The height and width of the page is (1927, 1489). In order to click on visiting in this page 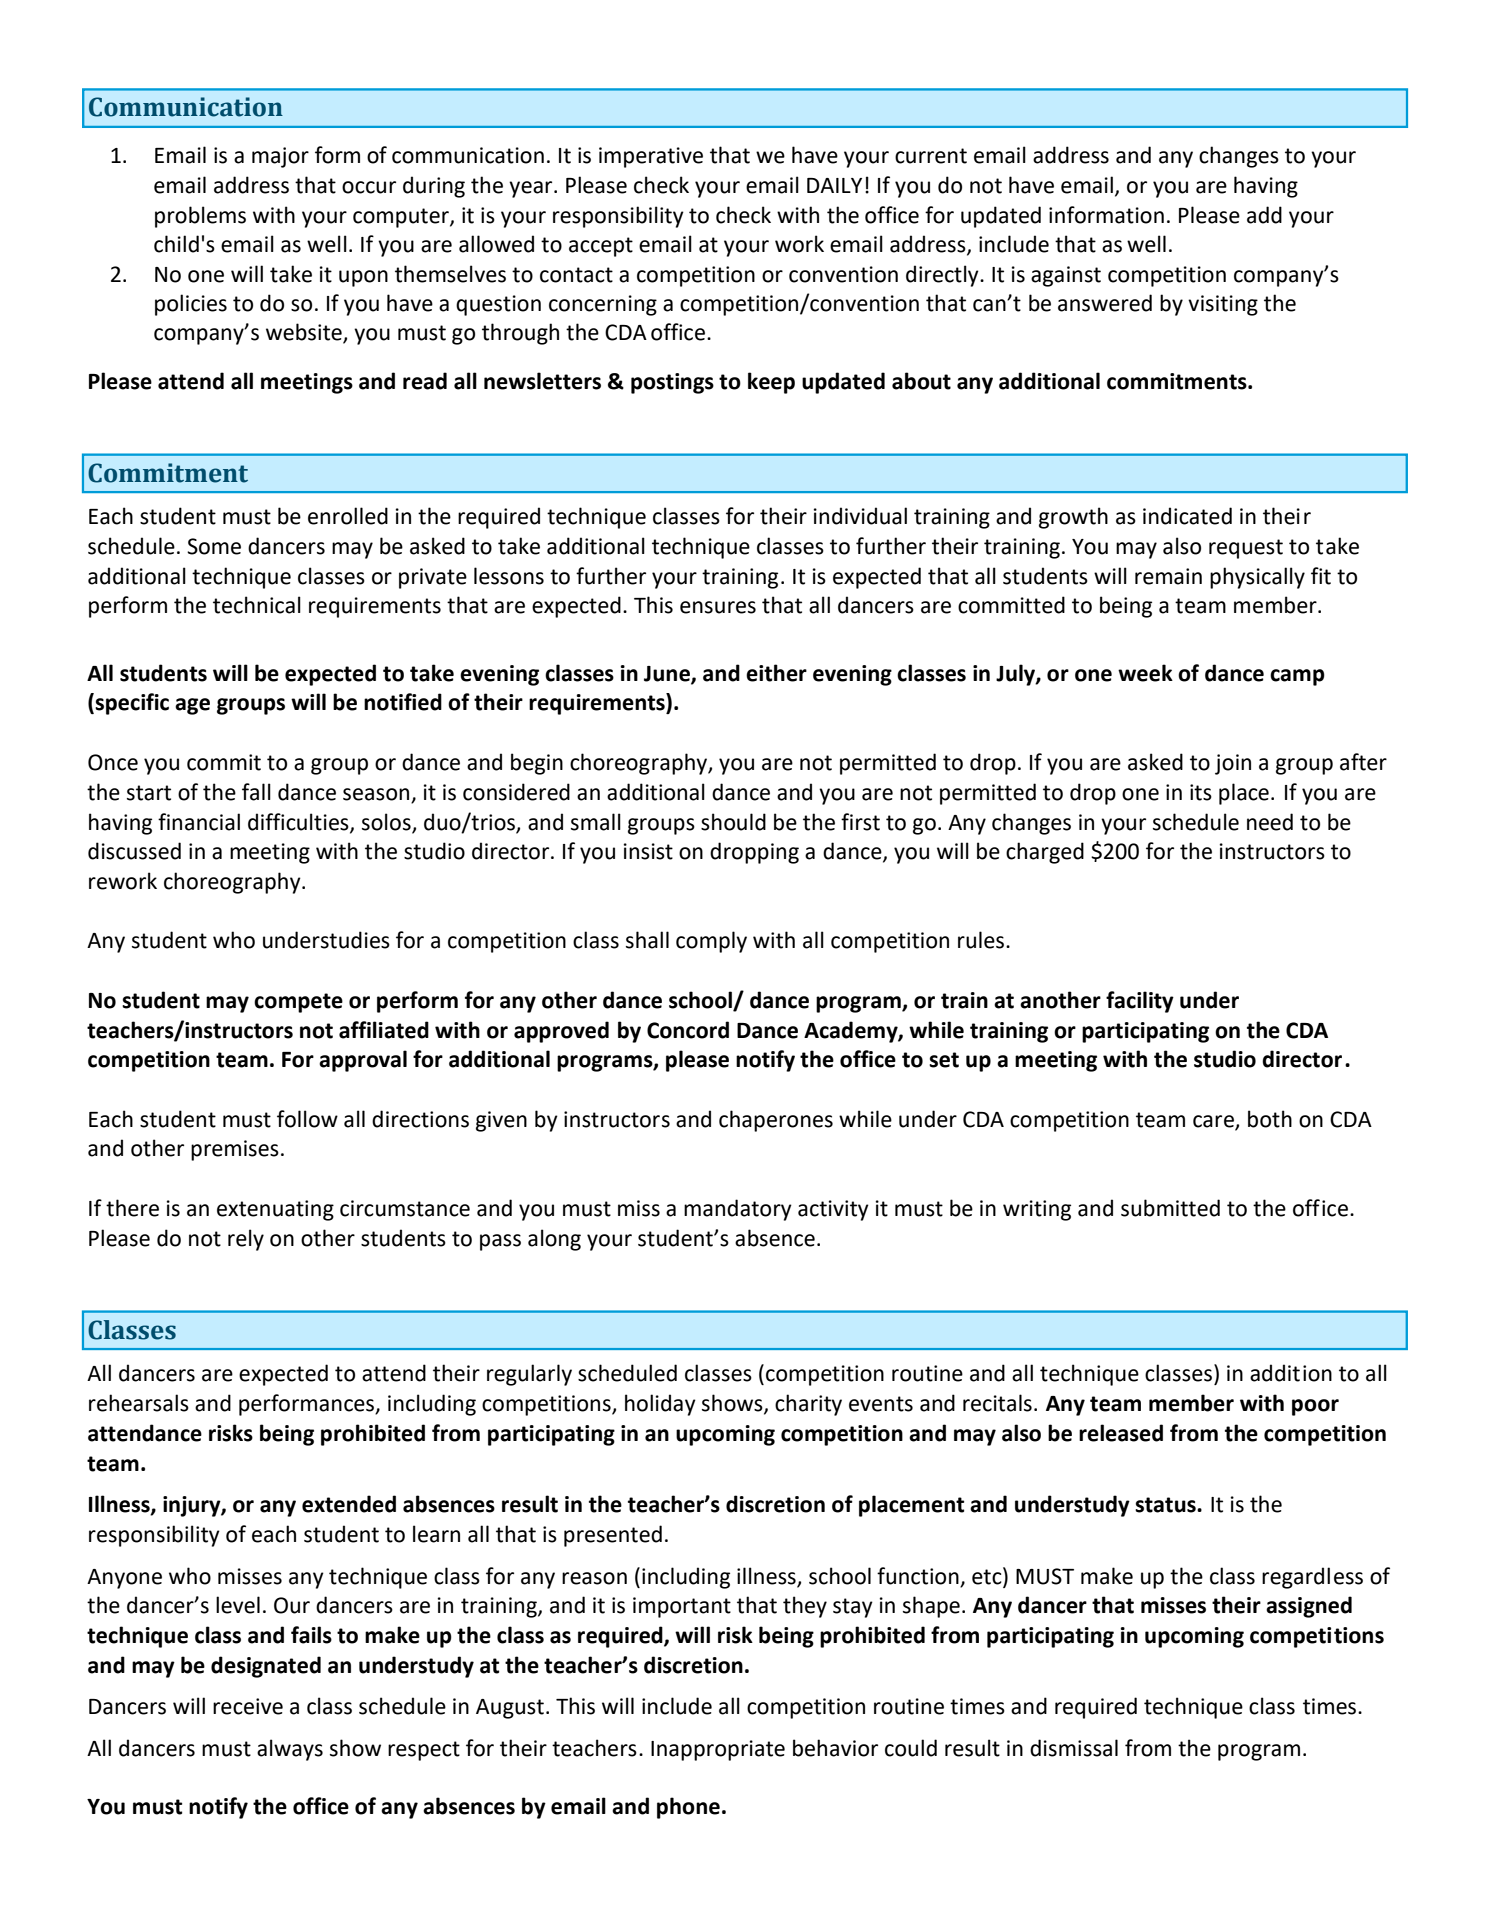, I will do `click(1223, 305)`.
